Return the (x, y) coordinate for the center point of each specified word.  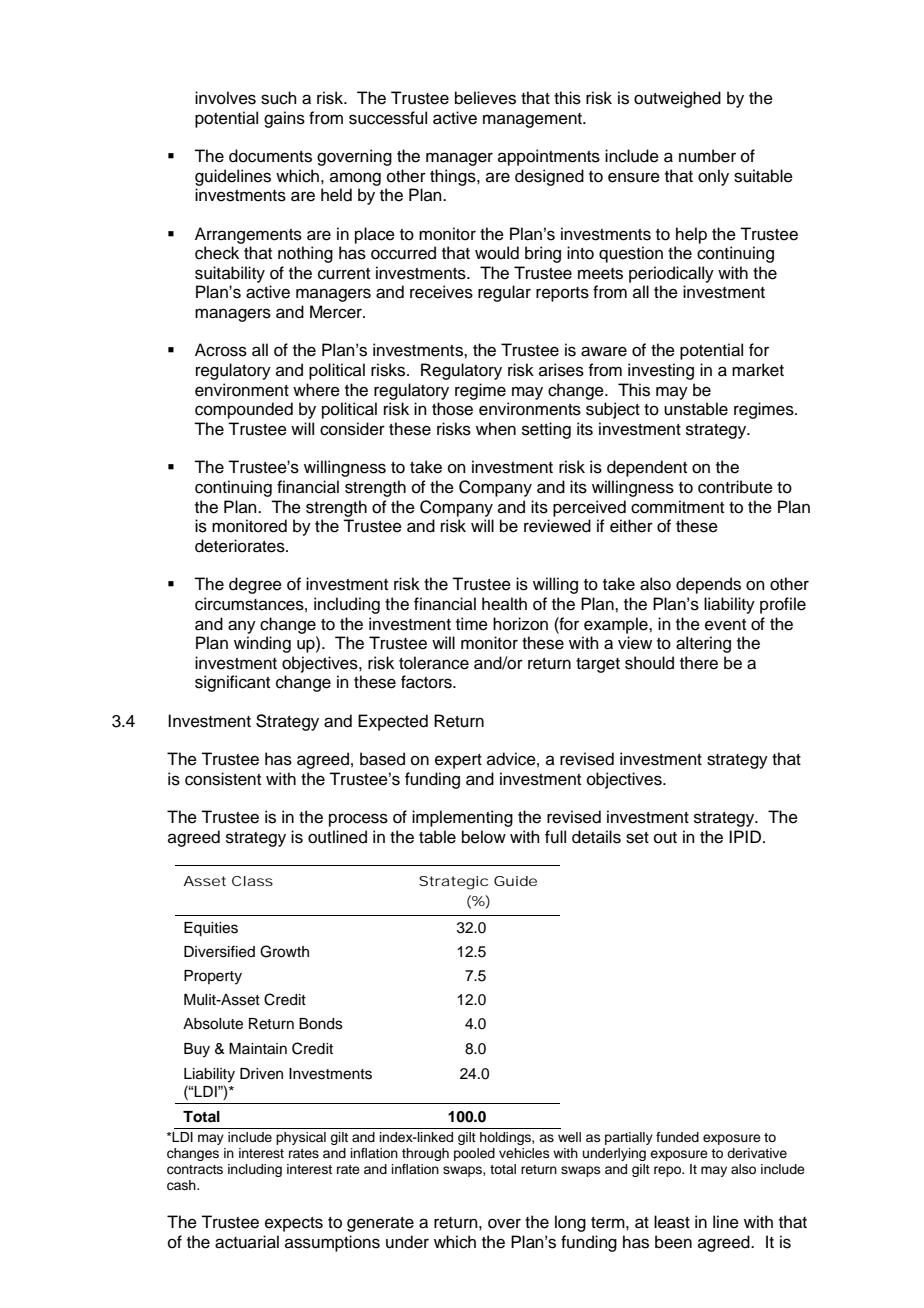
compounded (244, 410)
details (596, 837)
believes (485, 98)
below (484, 837)
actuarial (247, 1242)
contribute (735, 487)
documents (270, 156)
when (496, 429)
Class (252, 881)
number (707, 156)
